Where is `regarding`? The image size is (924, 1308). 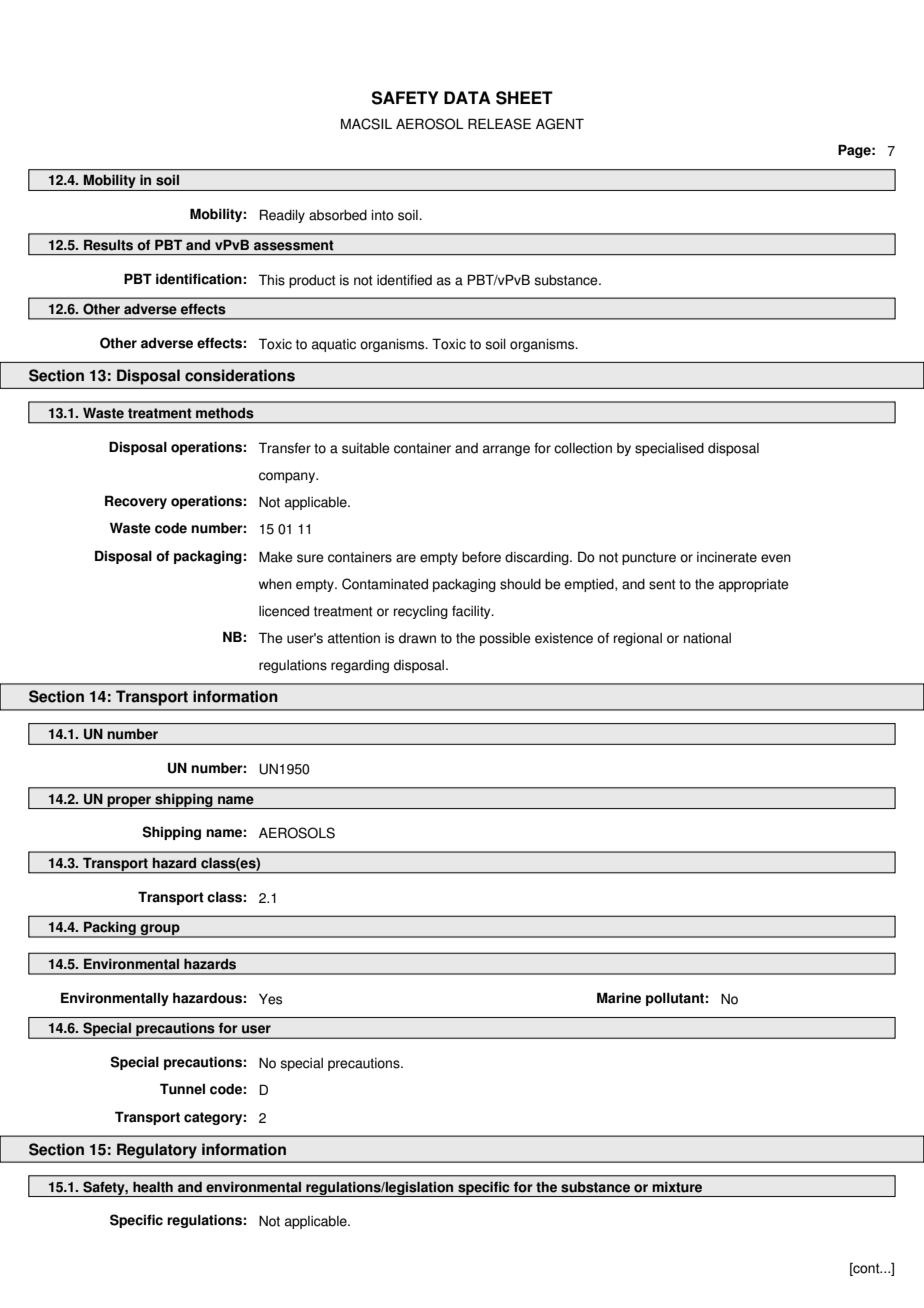
regarding is located at coordinates (360, 666).
